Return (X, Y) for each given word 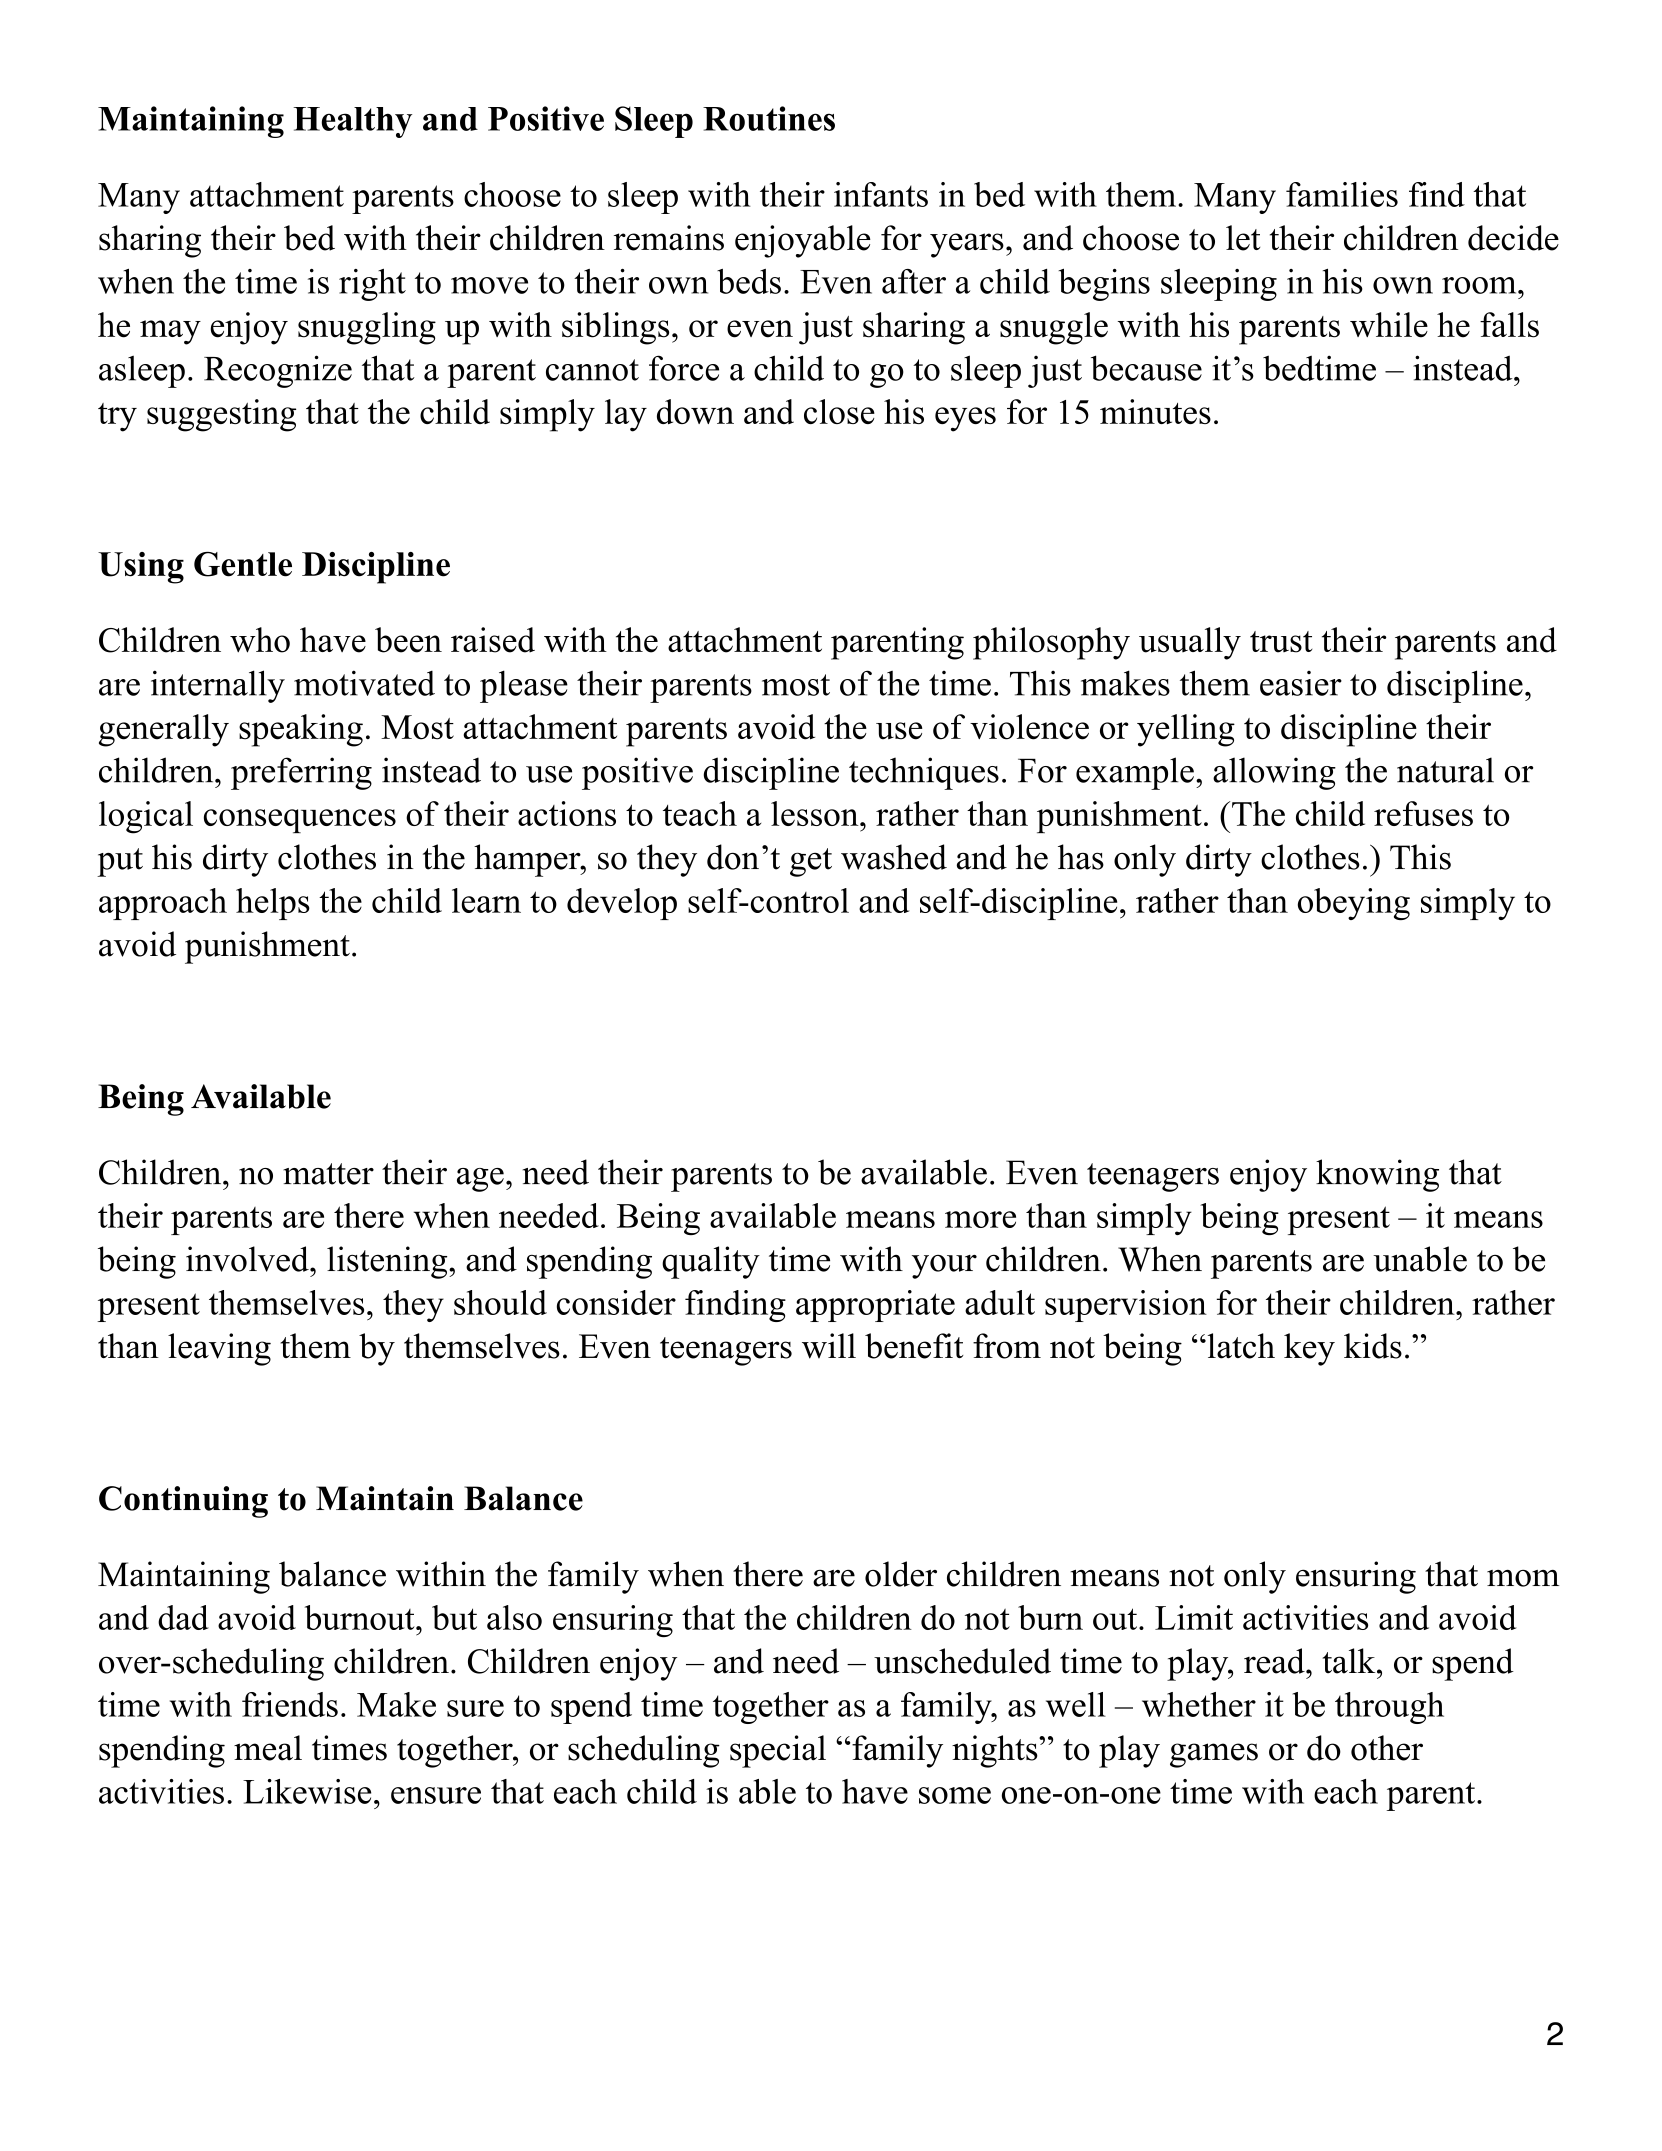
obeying (1354, 904)
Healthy (352, 122)
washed (894, 857)
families (1342, 194)
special (778, 1751)
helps (273, 904)
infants (881, 194)
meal (268, 1748)
